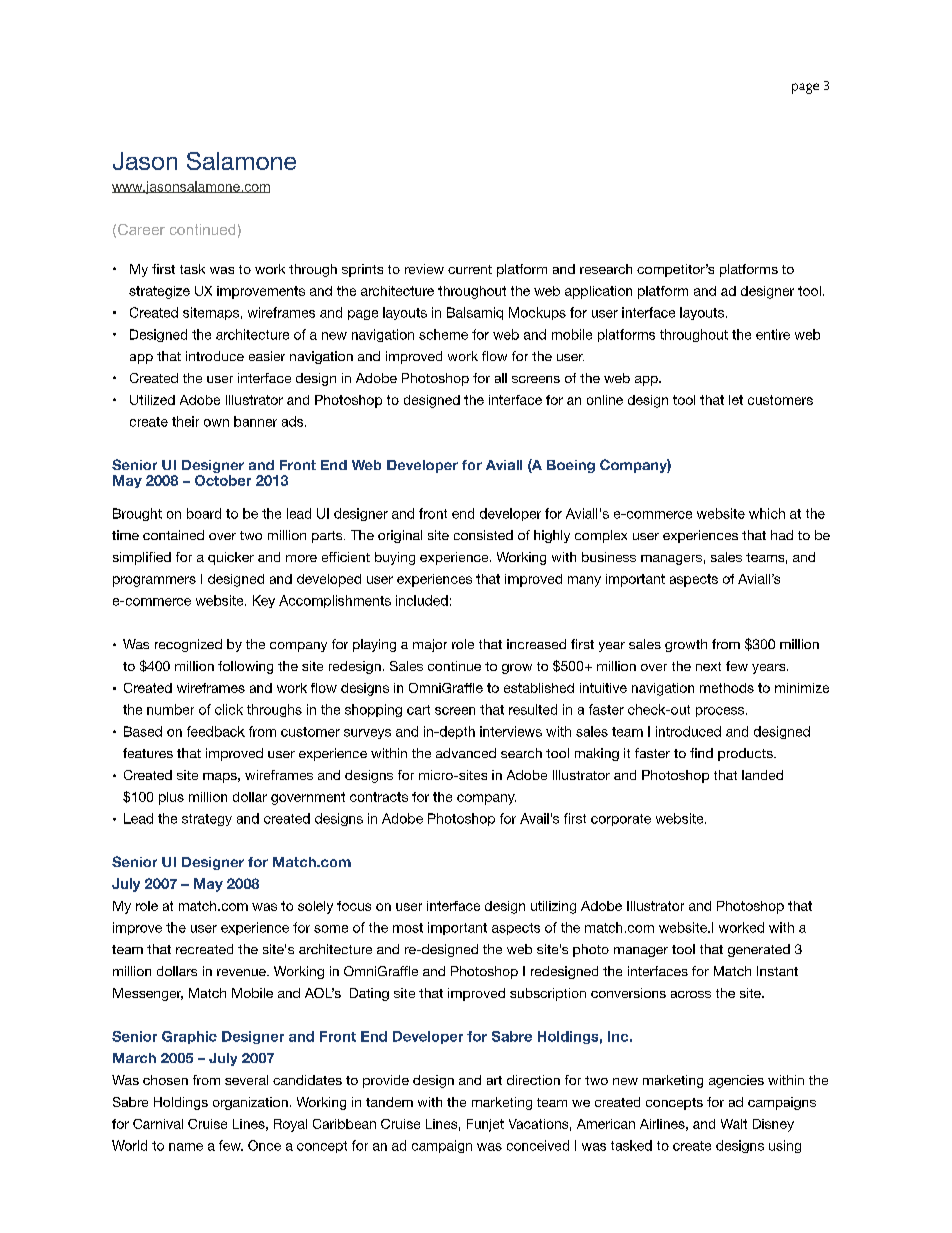 This screenshot has height=1233, width=952. What do you see at coordinates (229, 709) in the screenshot?
I see `click` at bounding box center [229, 709].
